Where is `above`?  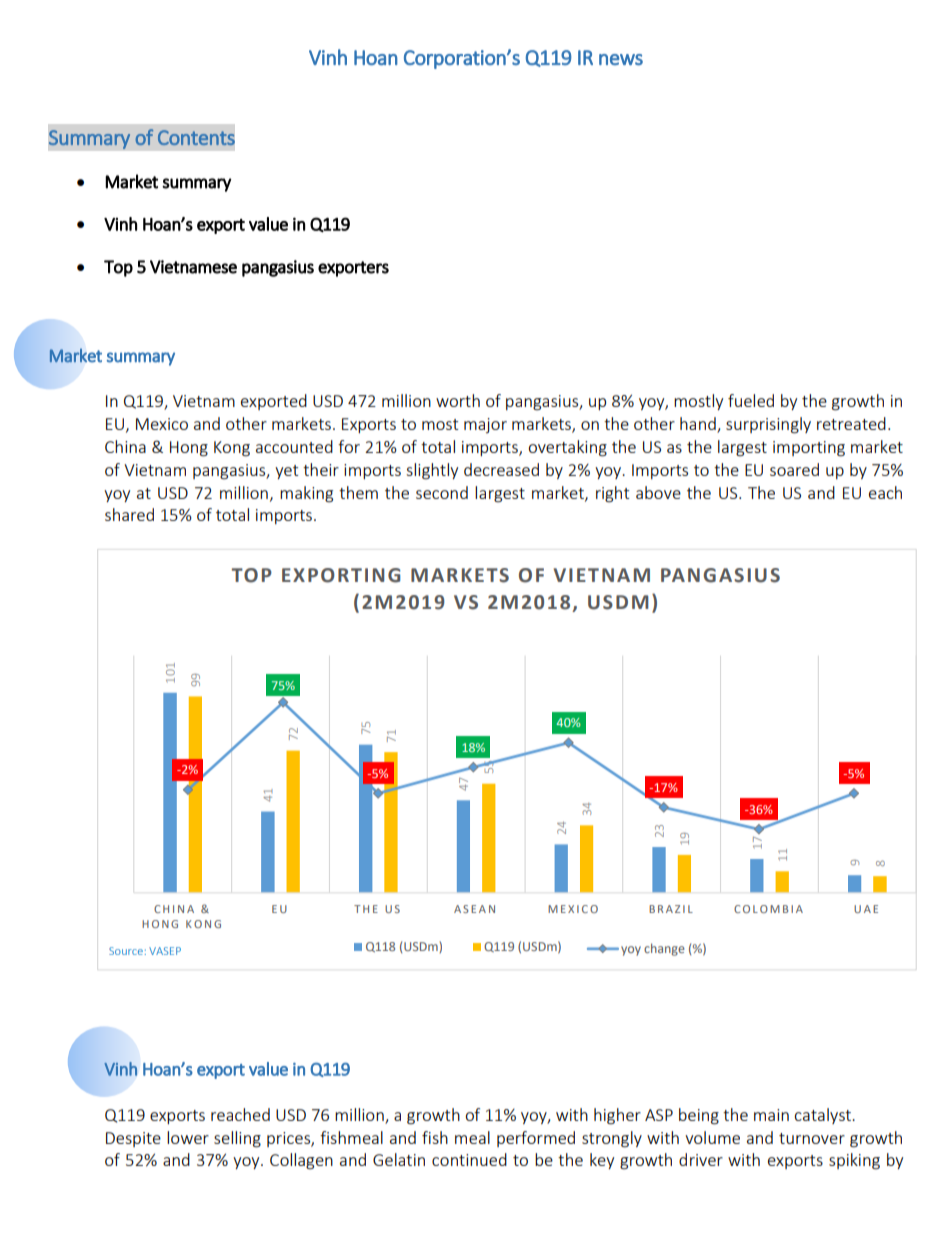
above is located at coordinates (658, 492).
